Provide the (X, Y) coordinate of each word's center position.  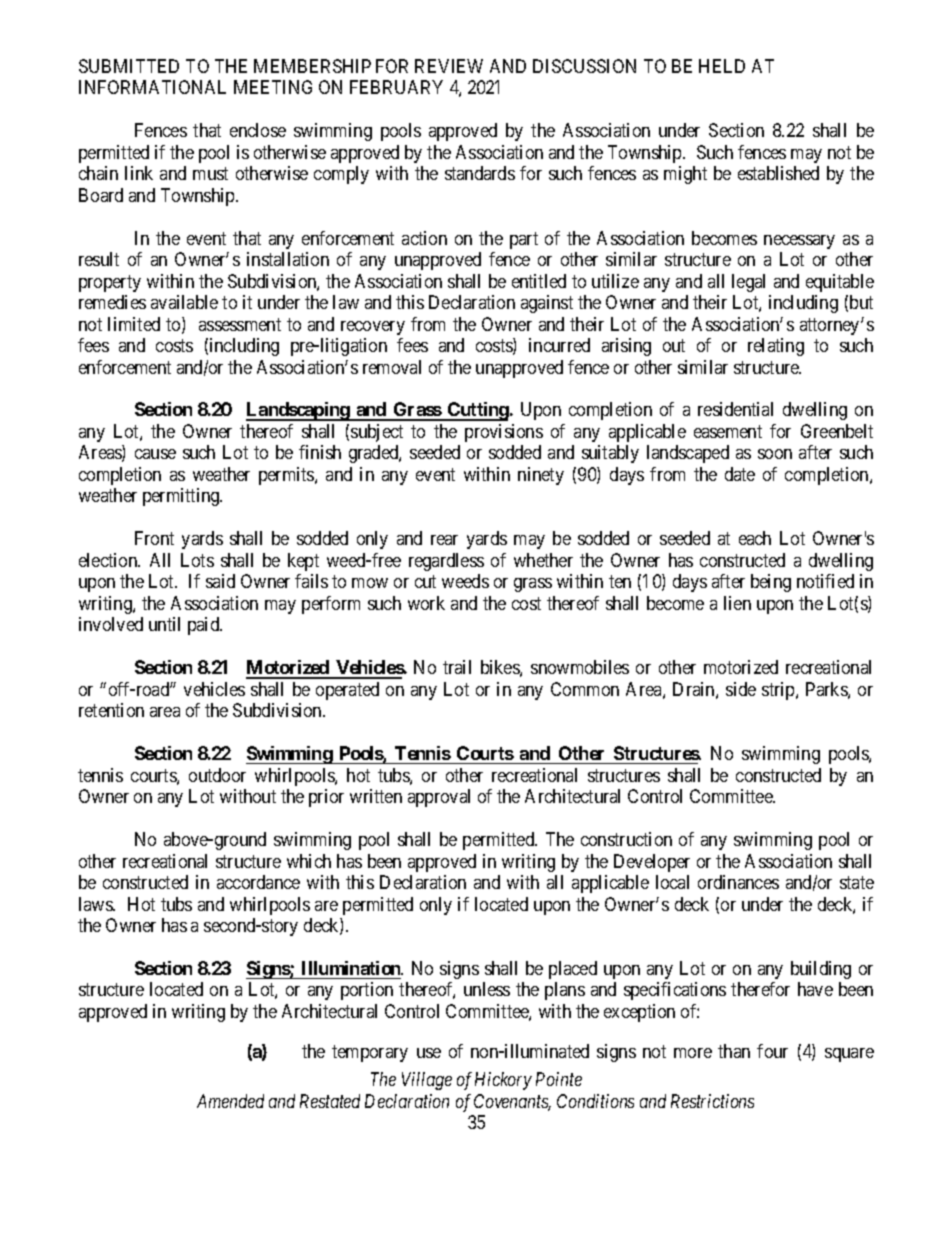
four (772, 1051)
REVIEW (449, 66)
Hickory (503, 1081)
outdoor (217, 775)
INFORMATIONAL (152, 87)
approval (439, 798)
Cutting (477, 411)
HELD (722, 66)
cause (155, 454)
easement (728, 431)
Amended (230, 1101)
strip (779, 691)
